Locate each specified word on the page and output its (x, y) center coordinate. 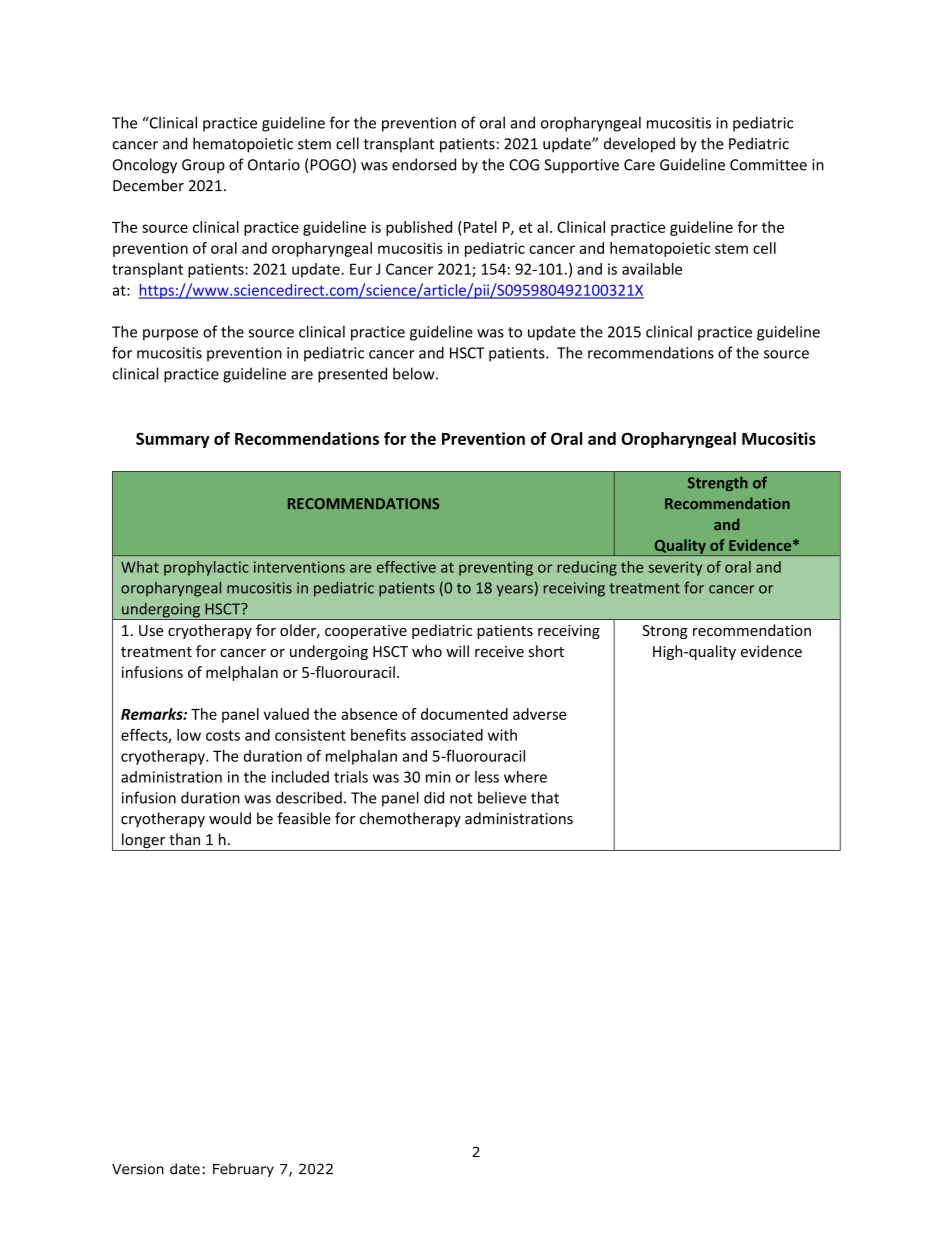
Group (203, 166)
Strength (718, 483)
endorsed (424, 164)
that (545, 797)
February (243, 1170)
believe (502, 797)
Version (138, 1169)
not (461, 798)
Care (639, 165)
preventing (496, 568)
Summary (172, 440)
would (230, 818)
